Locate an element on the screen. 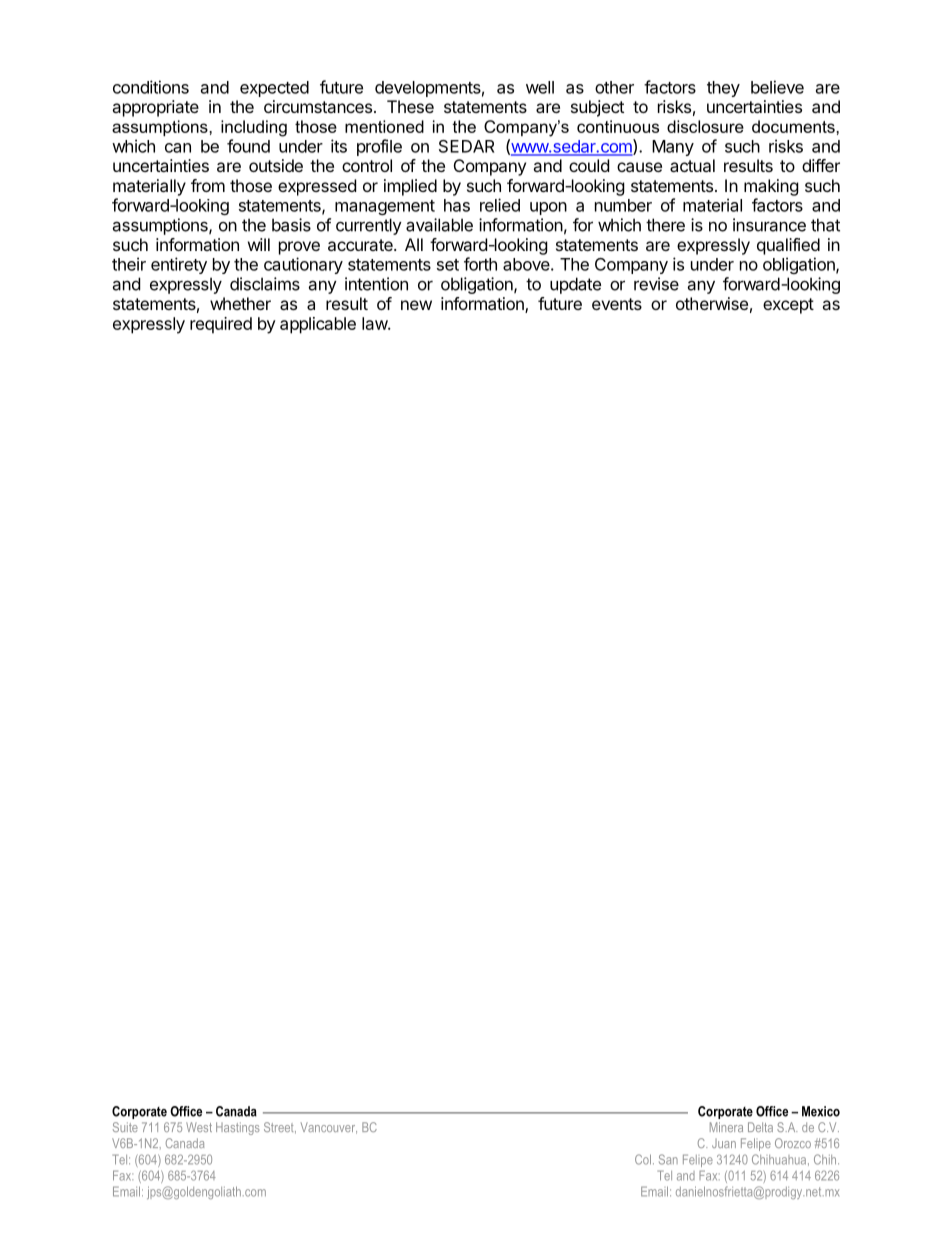 The height and width of the screenshot is (1233, 952). Vancouver is located at coordinates (329, 1128).
